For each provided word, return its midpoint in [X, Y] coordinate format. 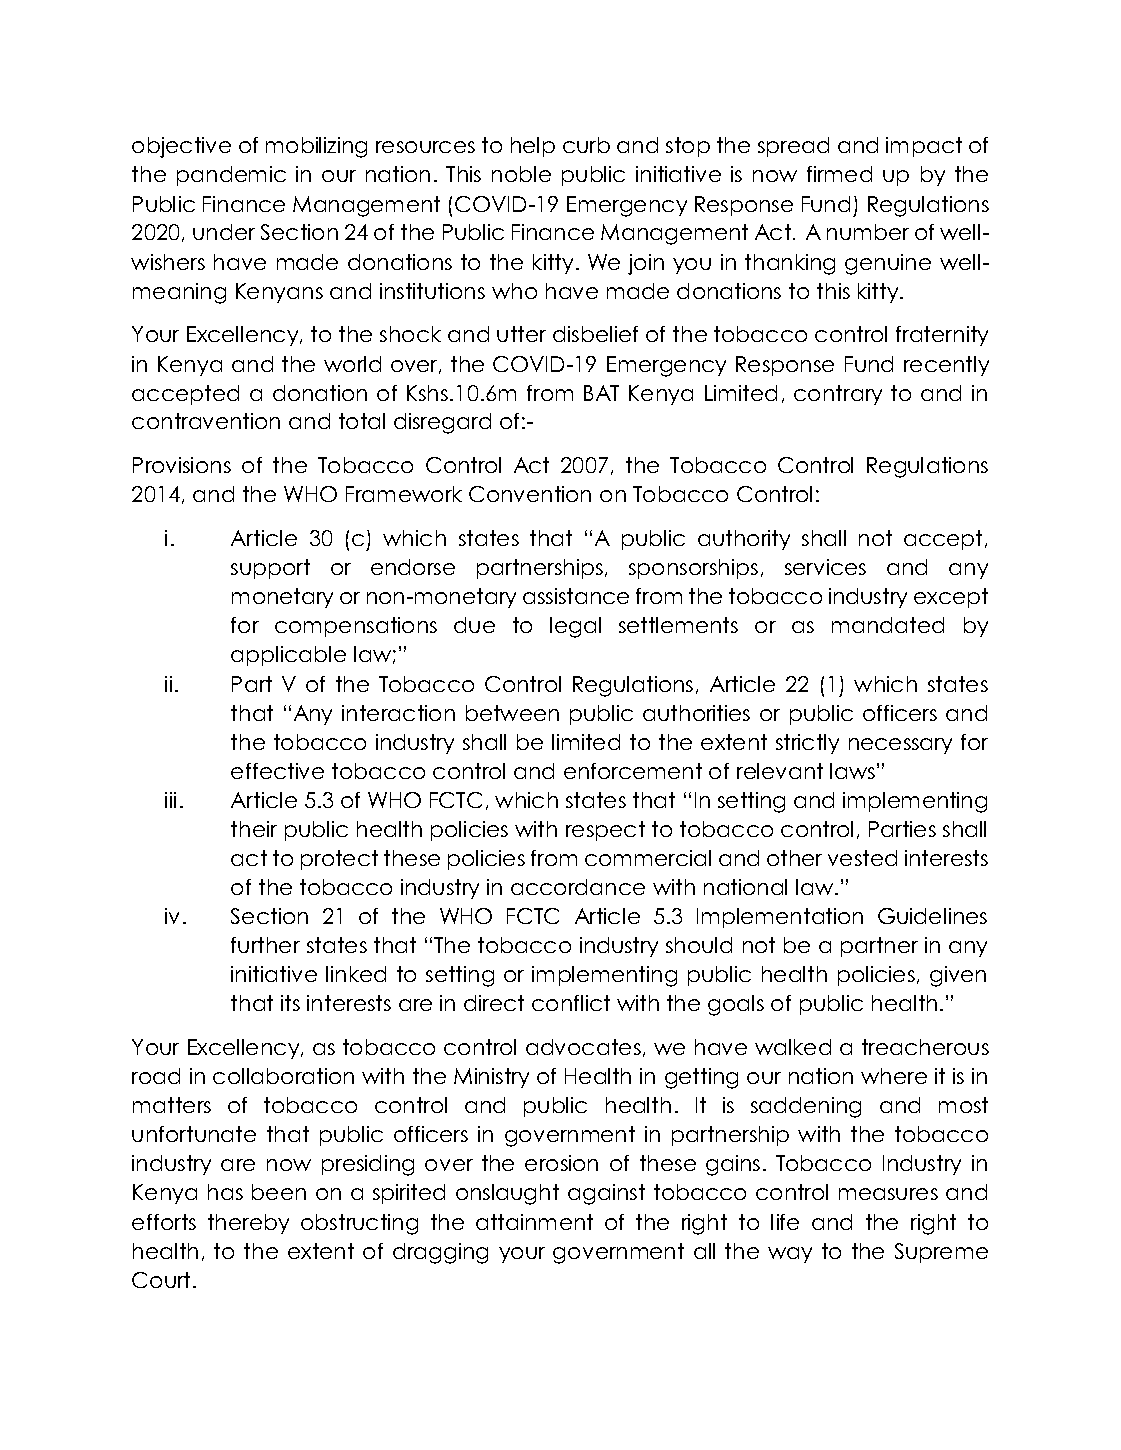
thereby [248, 1224]
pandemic [231, 176]
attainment [534, 1222]
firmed [839, 174]
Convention [530, 494]
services [825, 567]
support [270, 569]
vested [862, 858]
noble [521, 174]
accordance [578, 887]
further [265, 945]
